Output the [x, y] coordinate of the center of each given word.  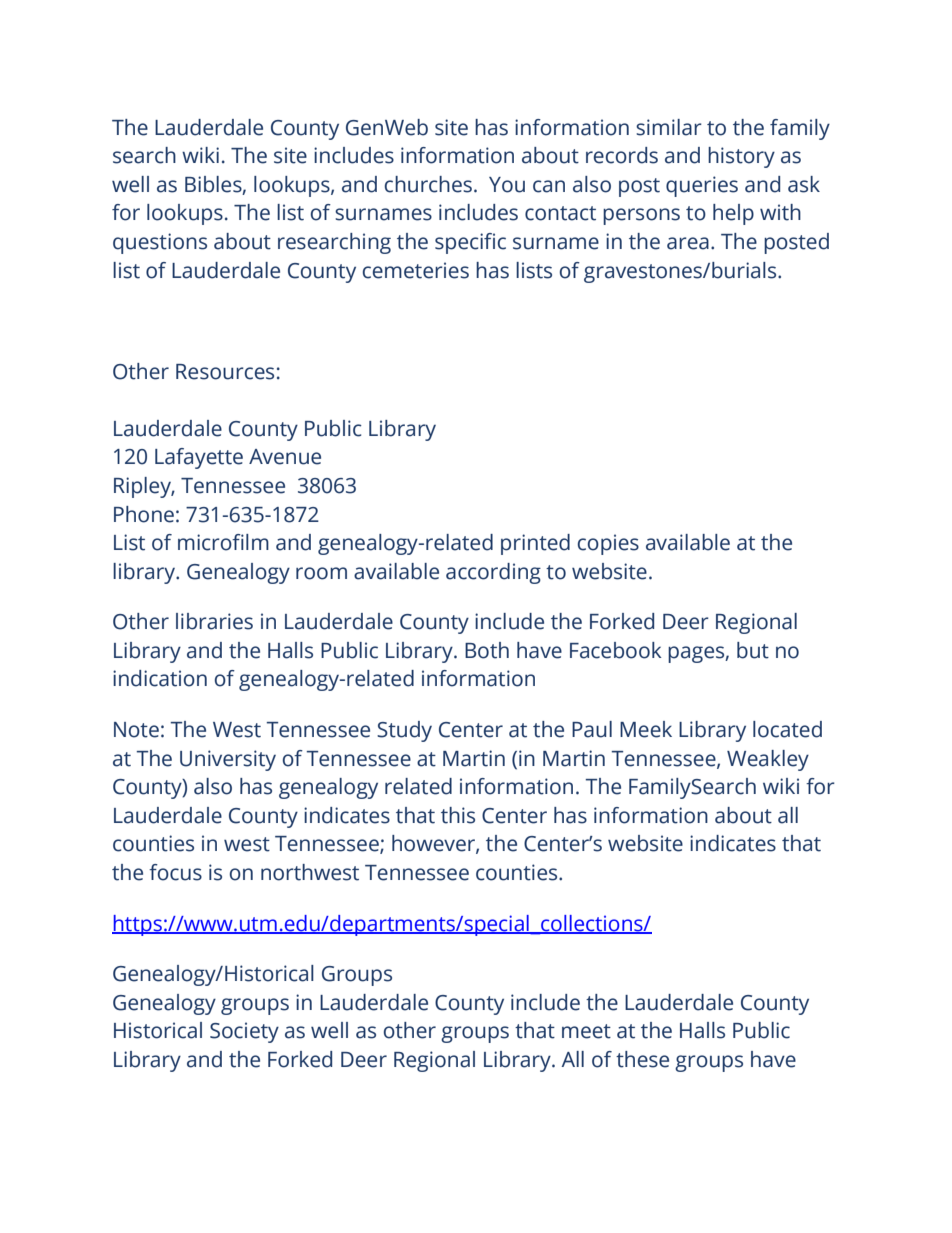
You [507, 185]
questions [160, 243]
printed [535, 544]
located [787, 729]
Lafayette [199, 458]
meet [586, 1031]
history [741, 157]
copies [608, 544]
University [228, 760]
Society [244, 1032]
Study [404, 731]
